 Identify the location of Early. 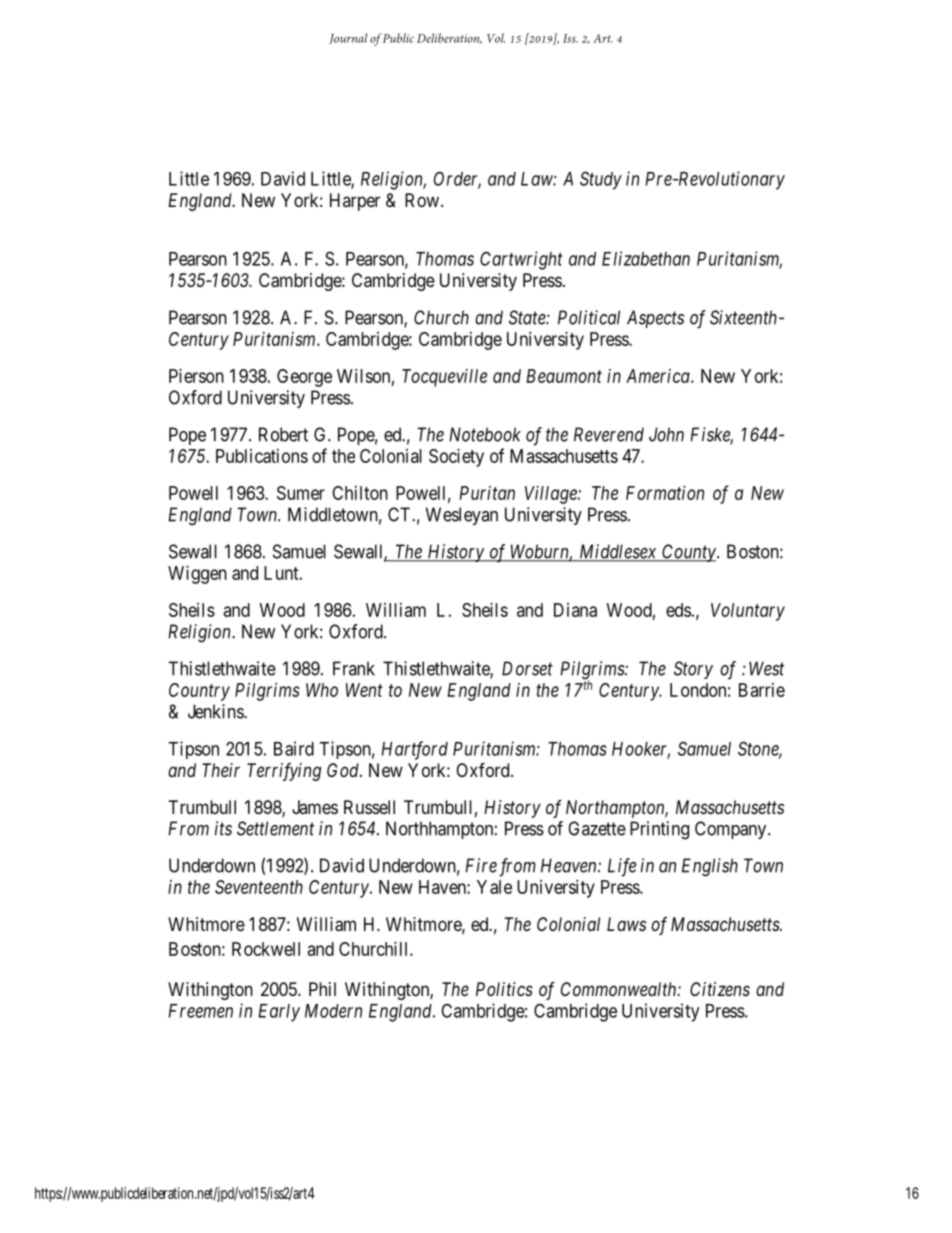
(279, 1013).
